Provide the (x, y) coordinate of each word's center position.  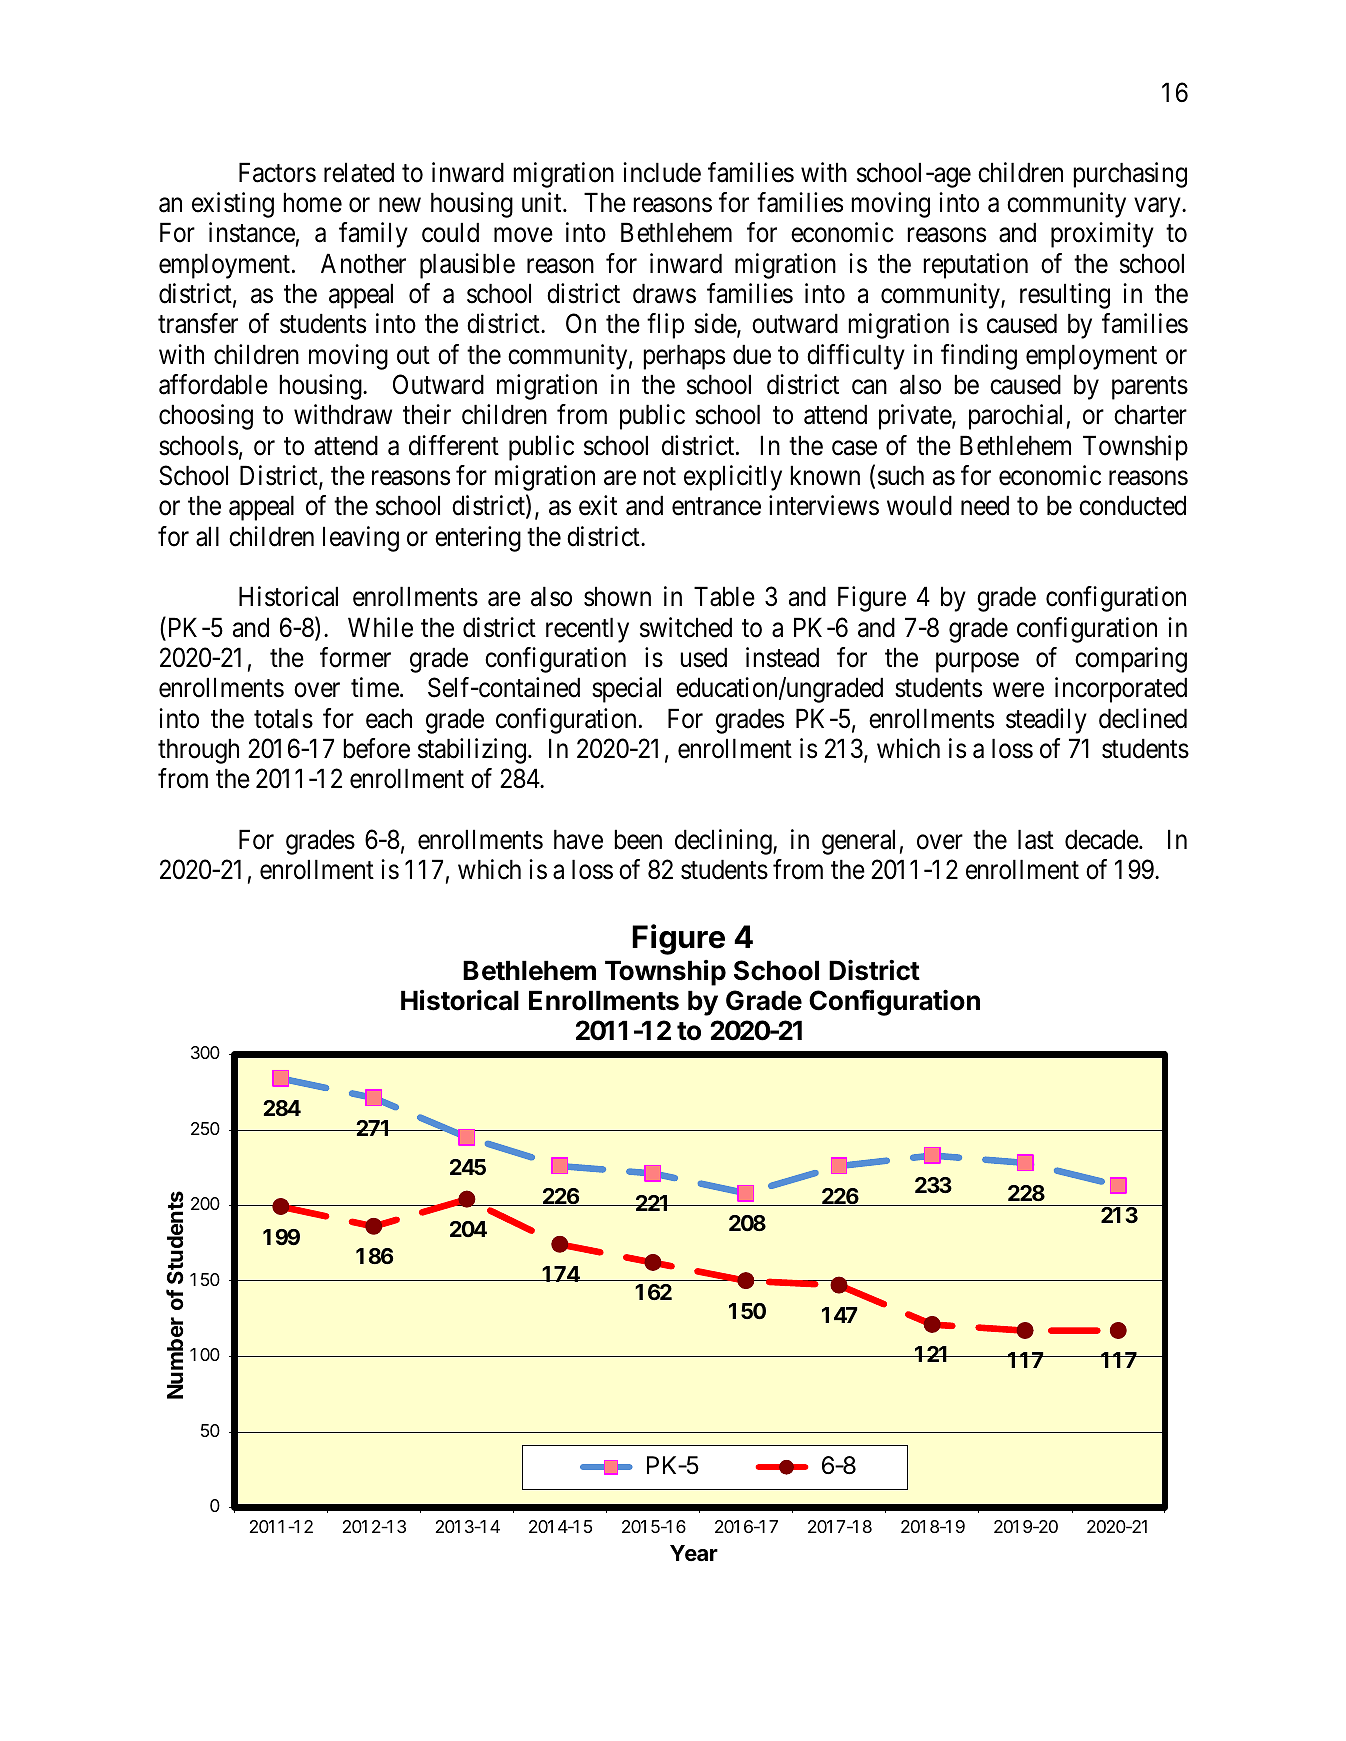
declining (724, 842)
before (376, 748)
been (638, 839)
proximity (1102, 235)
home (312, 202)
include (662, 172)
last (1036, 839)
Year (694, 1553)
